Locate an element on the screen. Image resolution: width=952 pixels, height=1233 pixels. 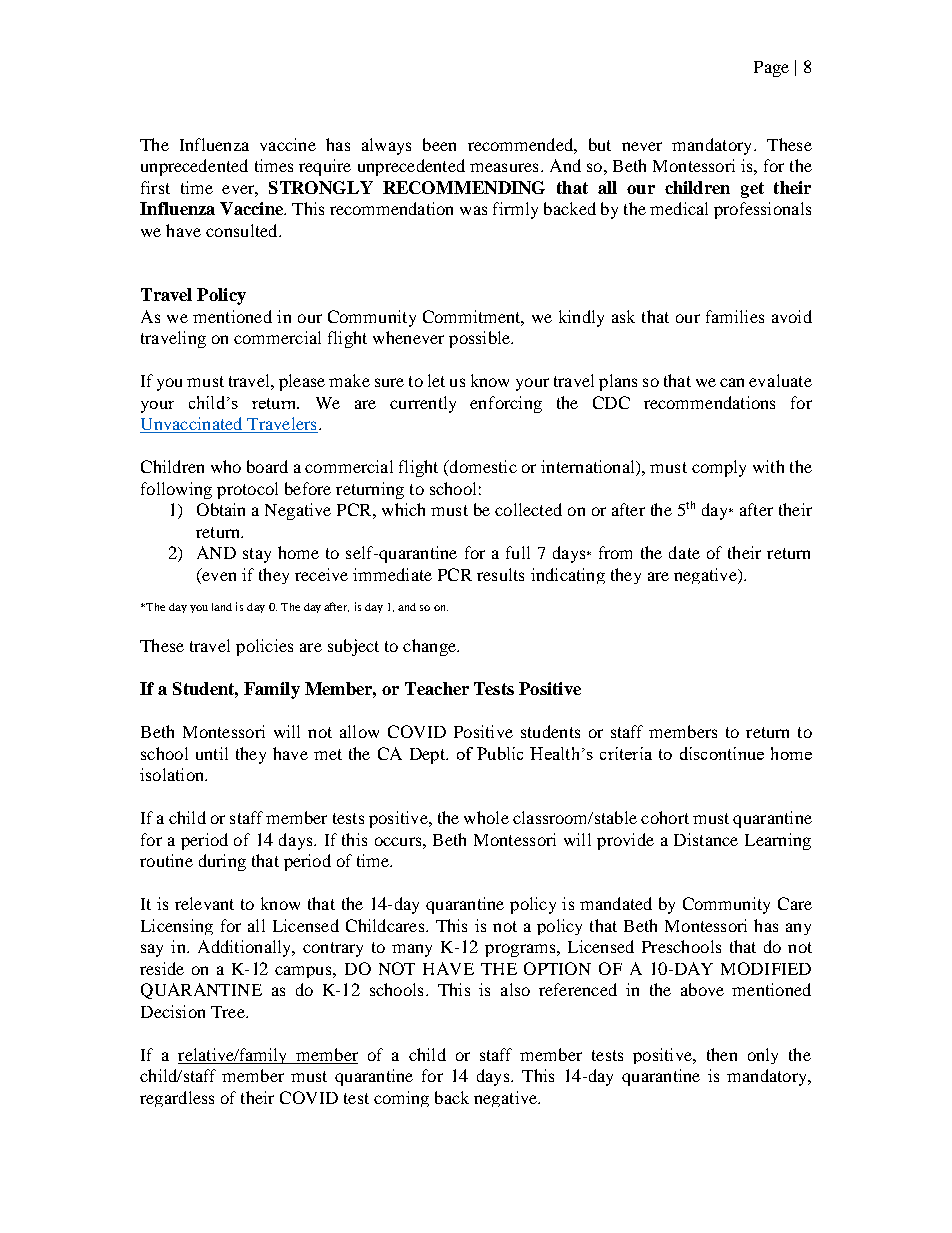
regardless is located at coordinates (177, 1099).
